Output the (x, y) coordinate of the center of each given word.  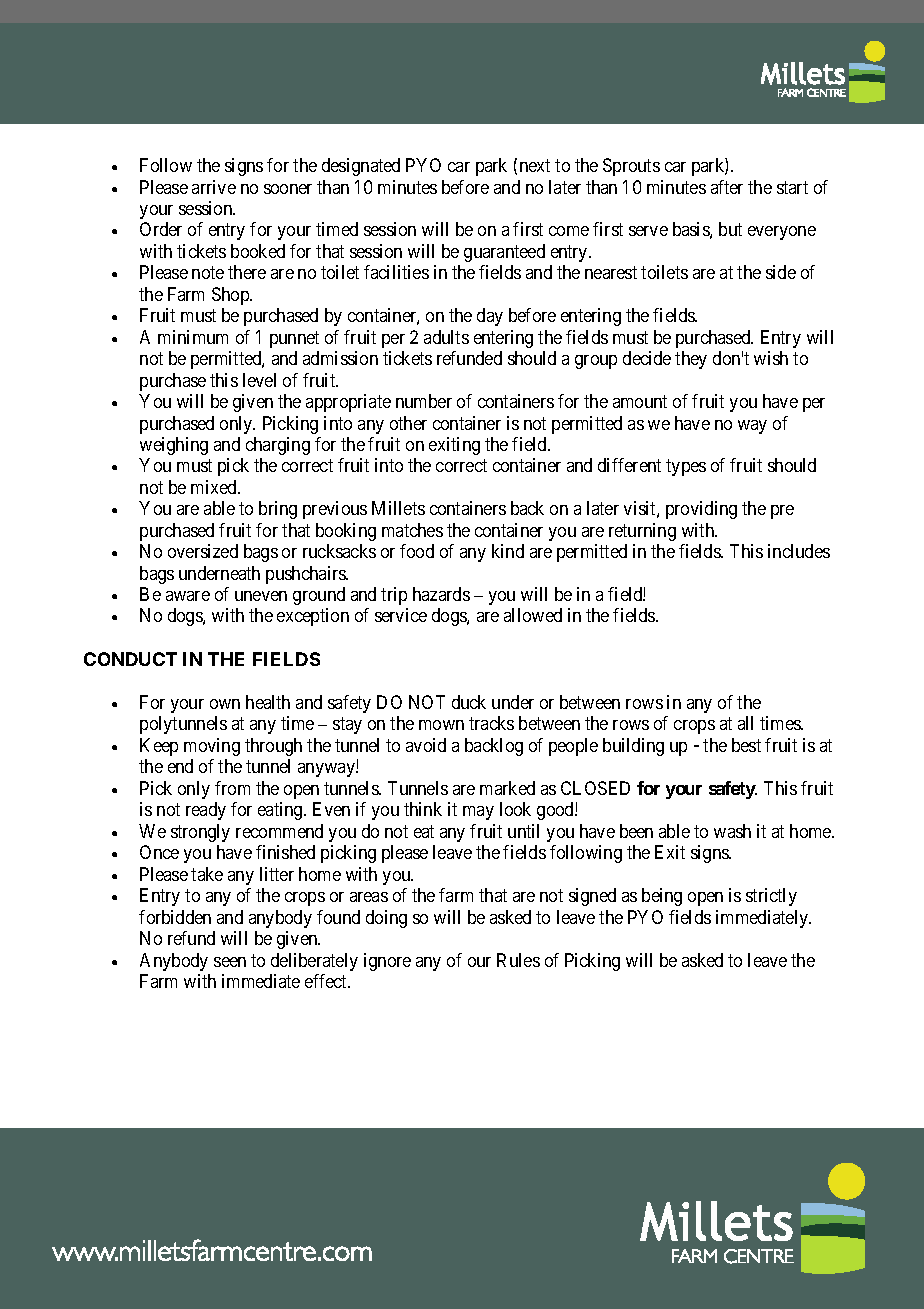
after (727, 187)
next (535, 165)
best (746, 745)
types (686, 468)
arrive (214, 187)
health (268, 702)
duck (469, 702)
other (408, 423)
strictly (771, 897)
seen (230, 962)
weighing (174, 446)
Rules (518, 960)
